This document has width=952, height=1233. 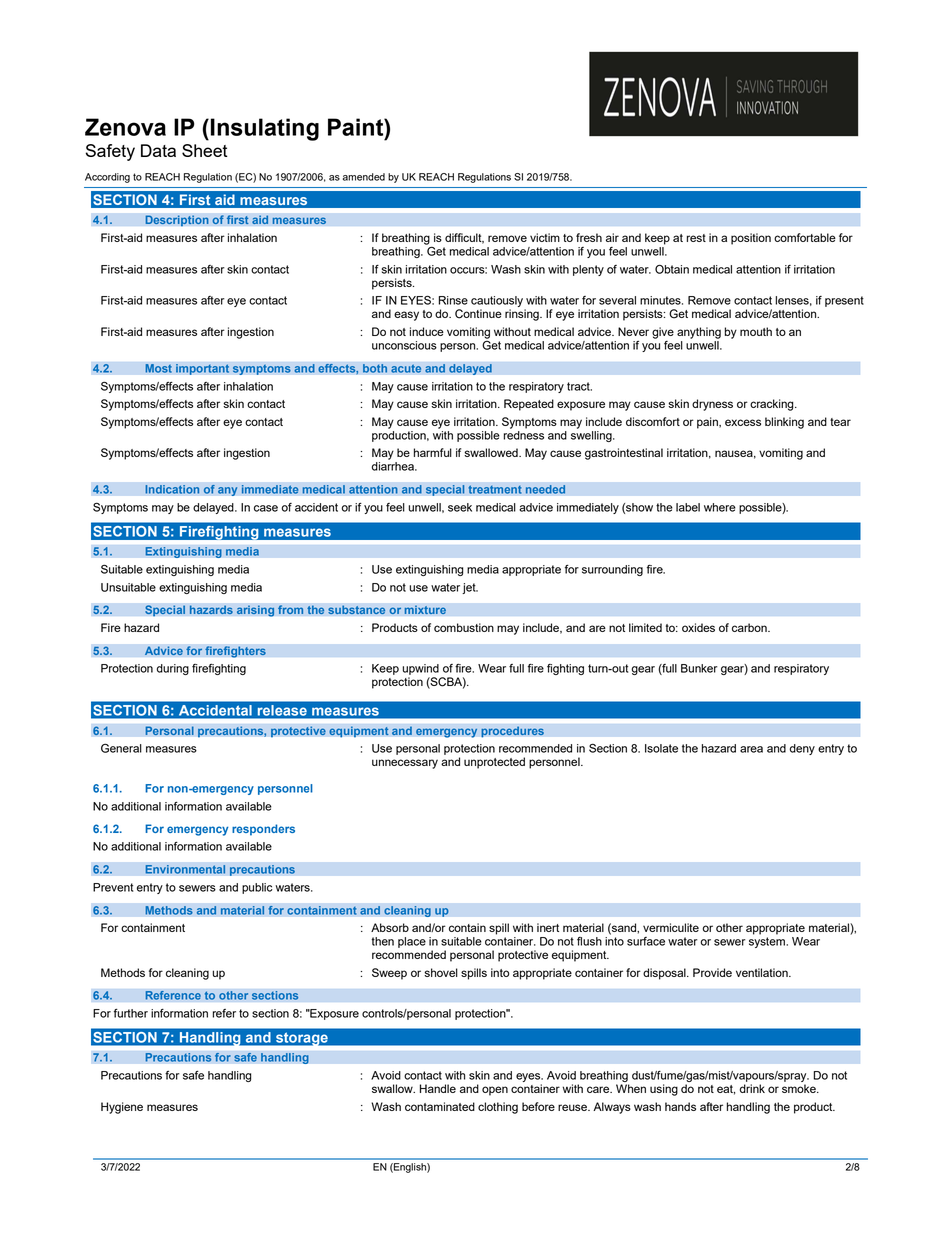 I want to click on Sheet, so click(x=205, y=150).
